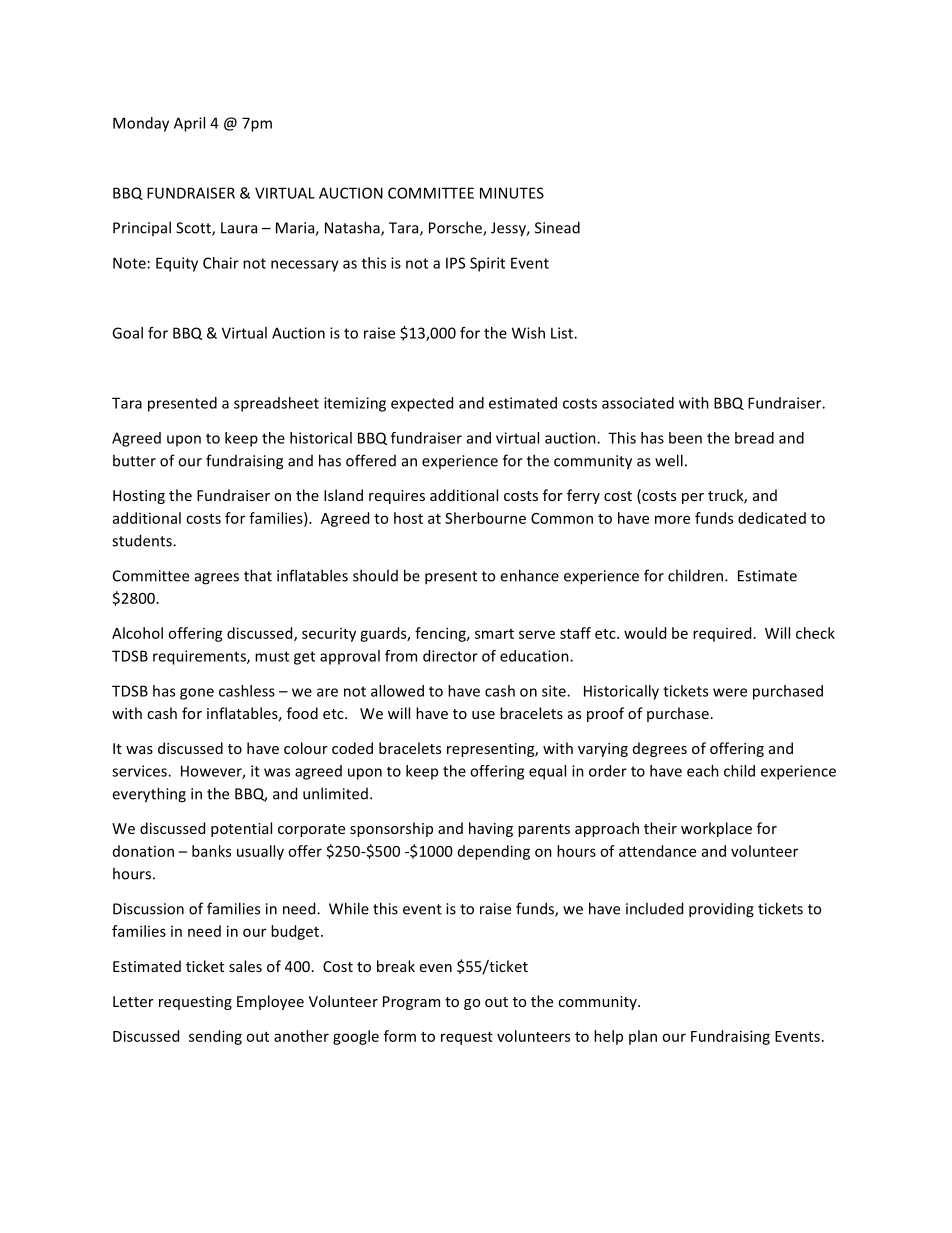 This screenshot has height=1233, width=952. I want to click on enhance, so click(529, 575).
